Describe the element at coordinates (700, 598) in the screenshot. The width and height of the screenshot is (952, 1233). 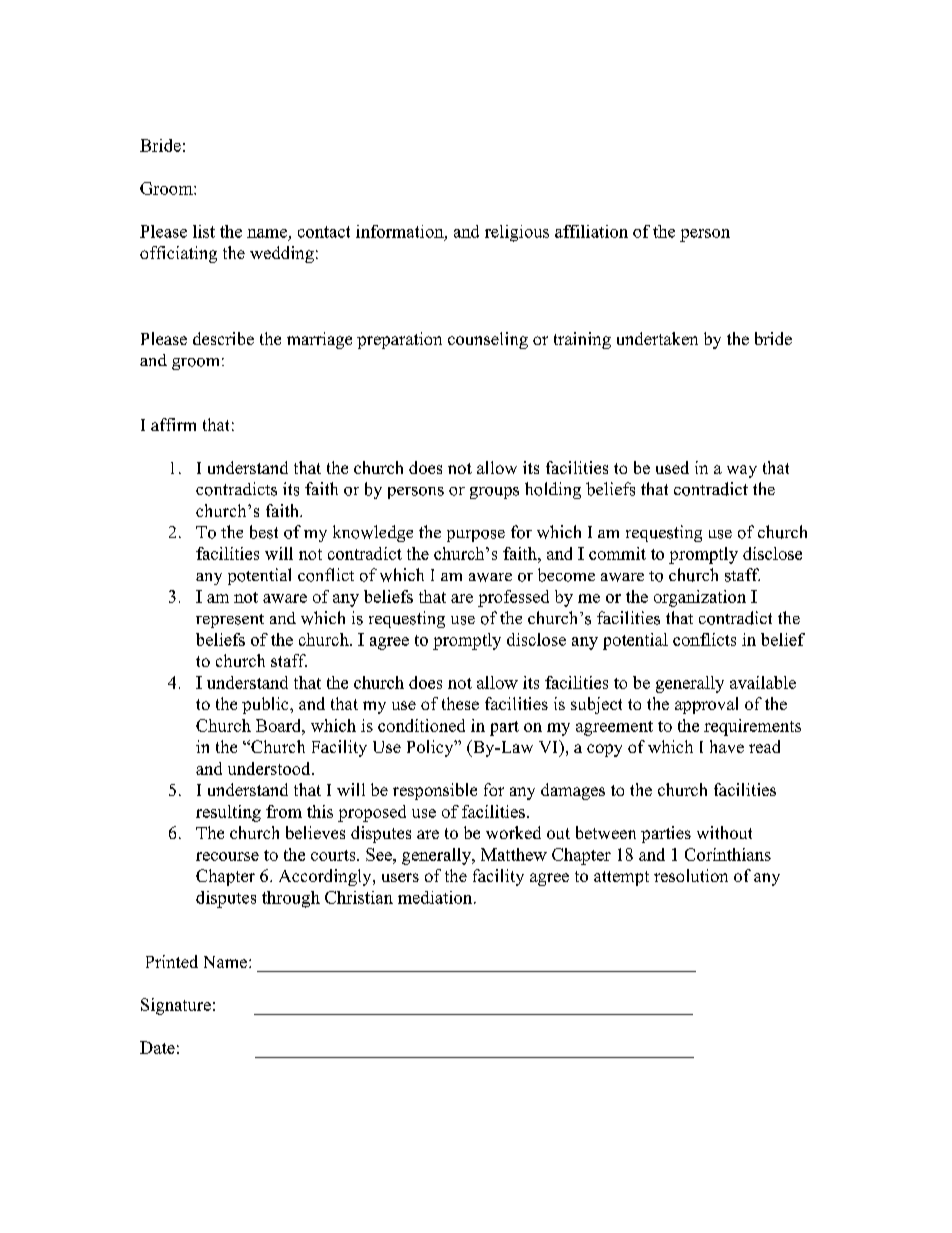
I see `organization` at that location.
